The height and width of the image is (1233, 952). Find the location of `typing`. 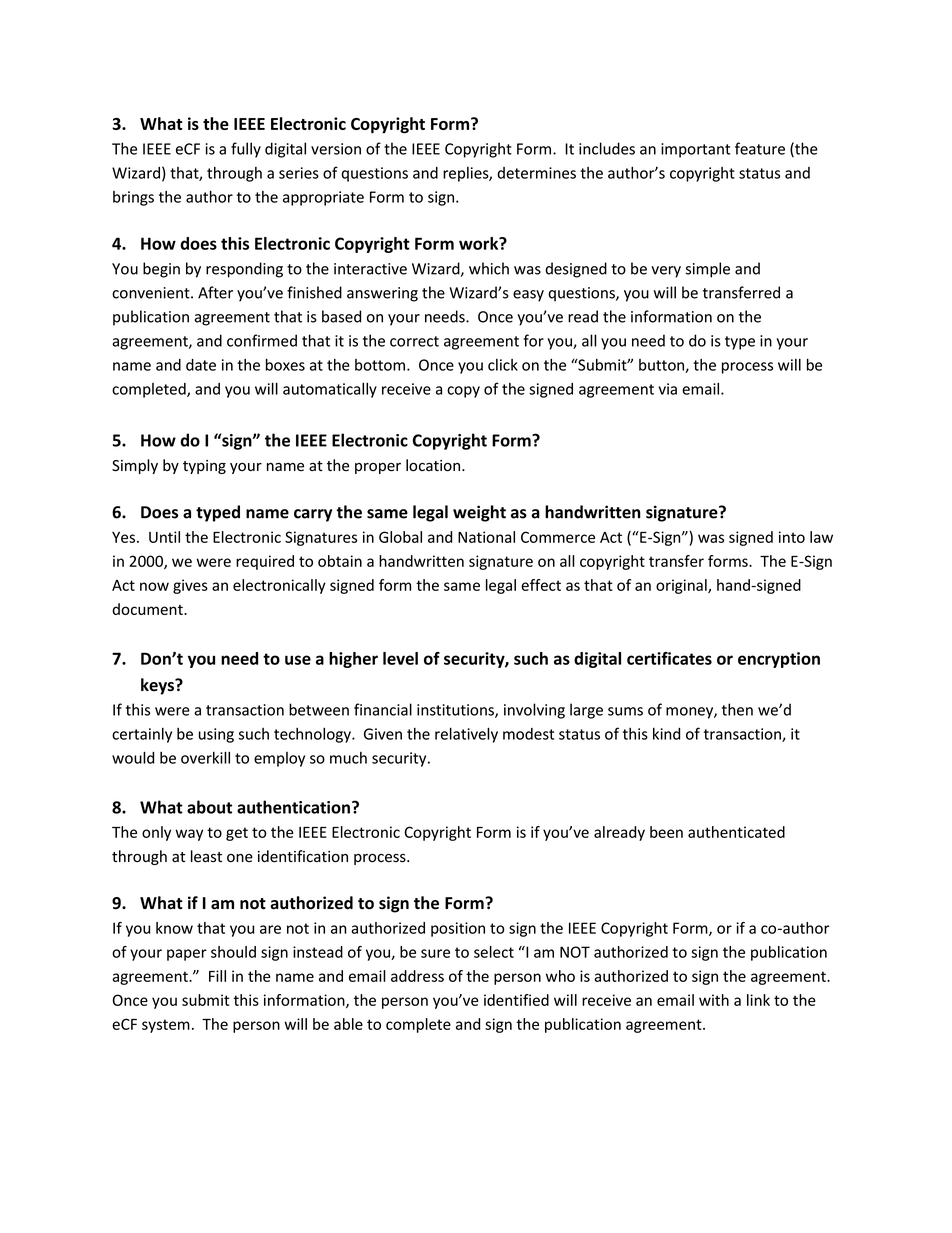

typing is located at coordinates (204, 467).
